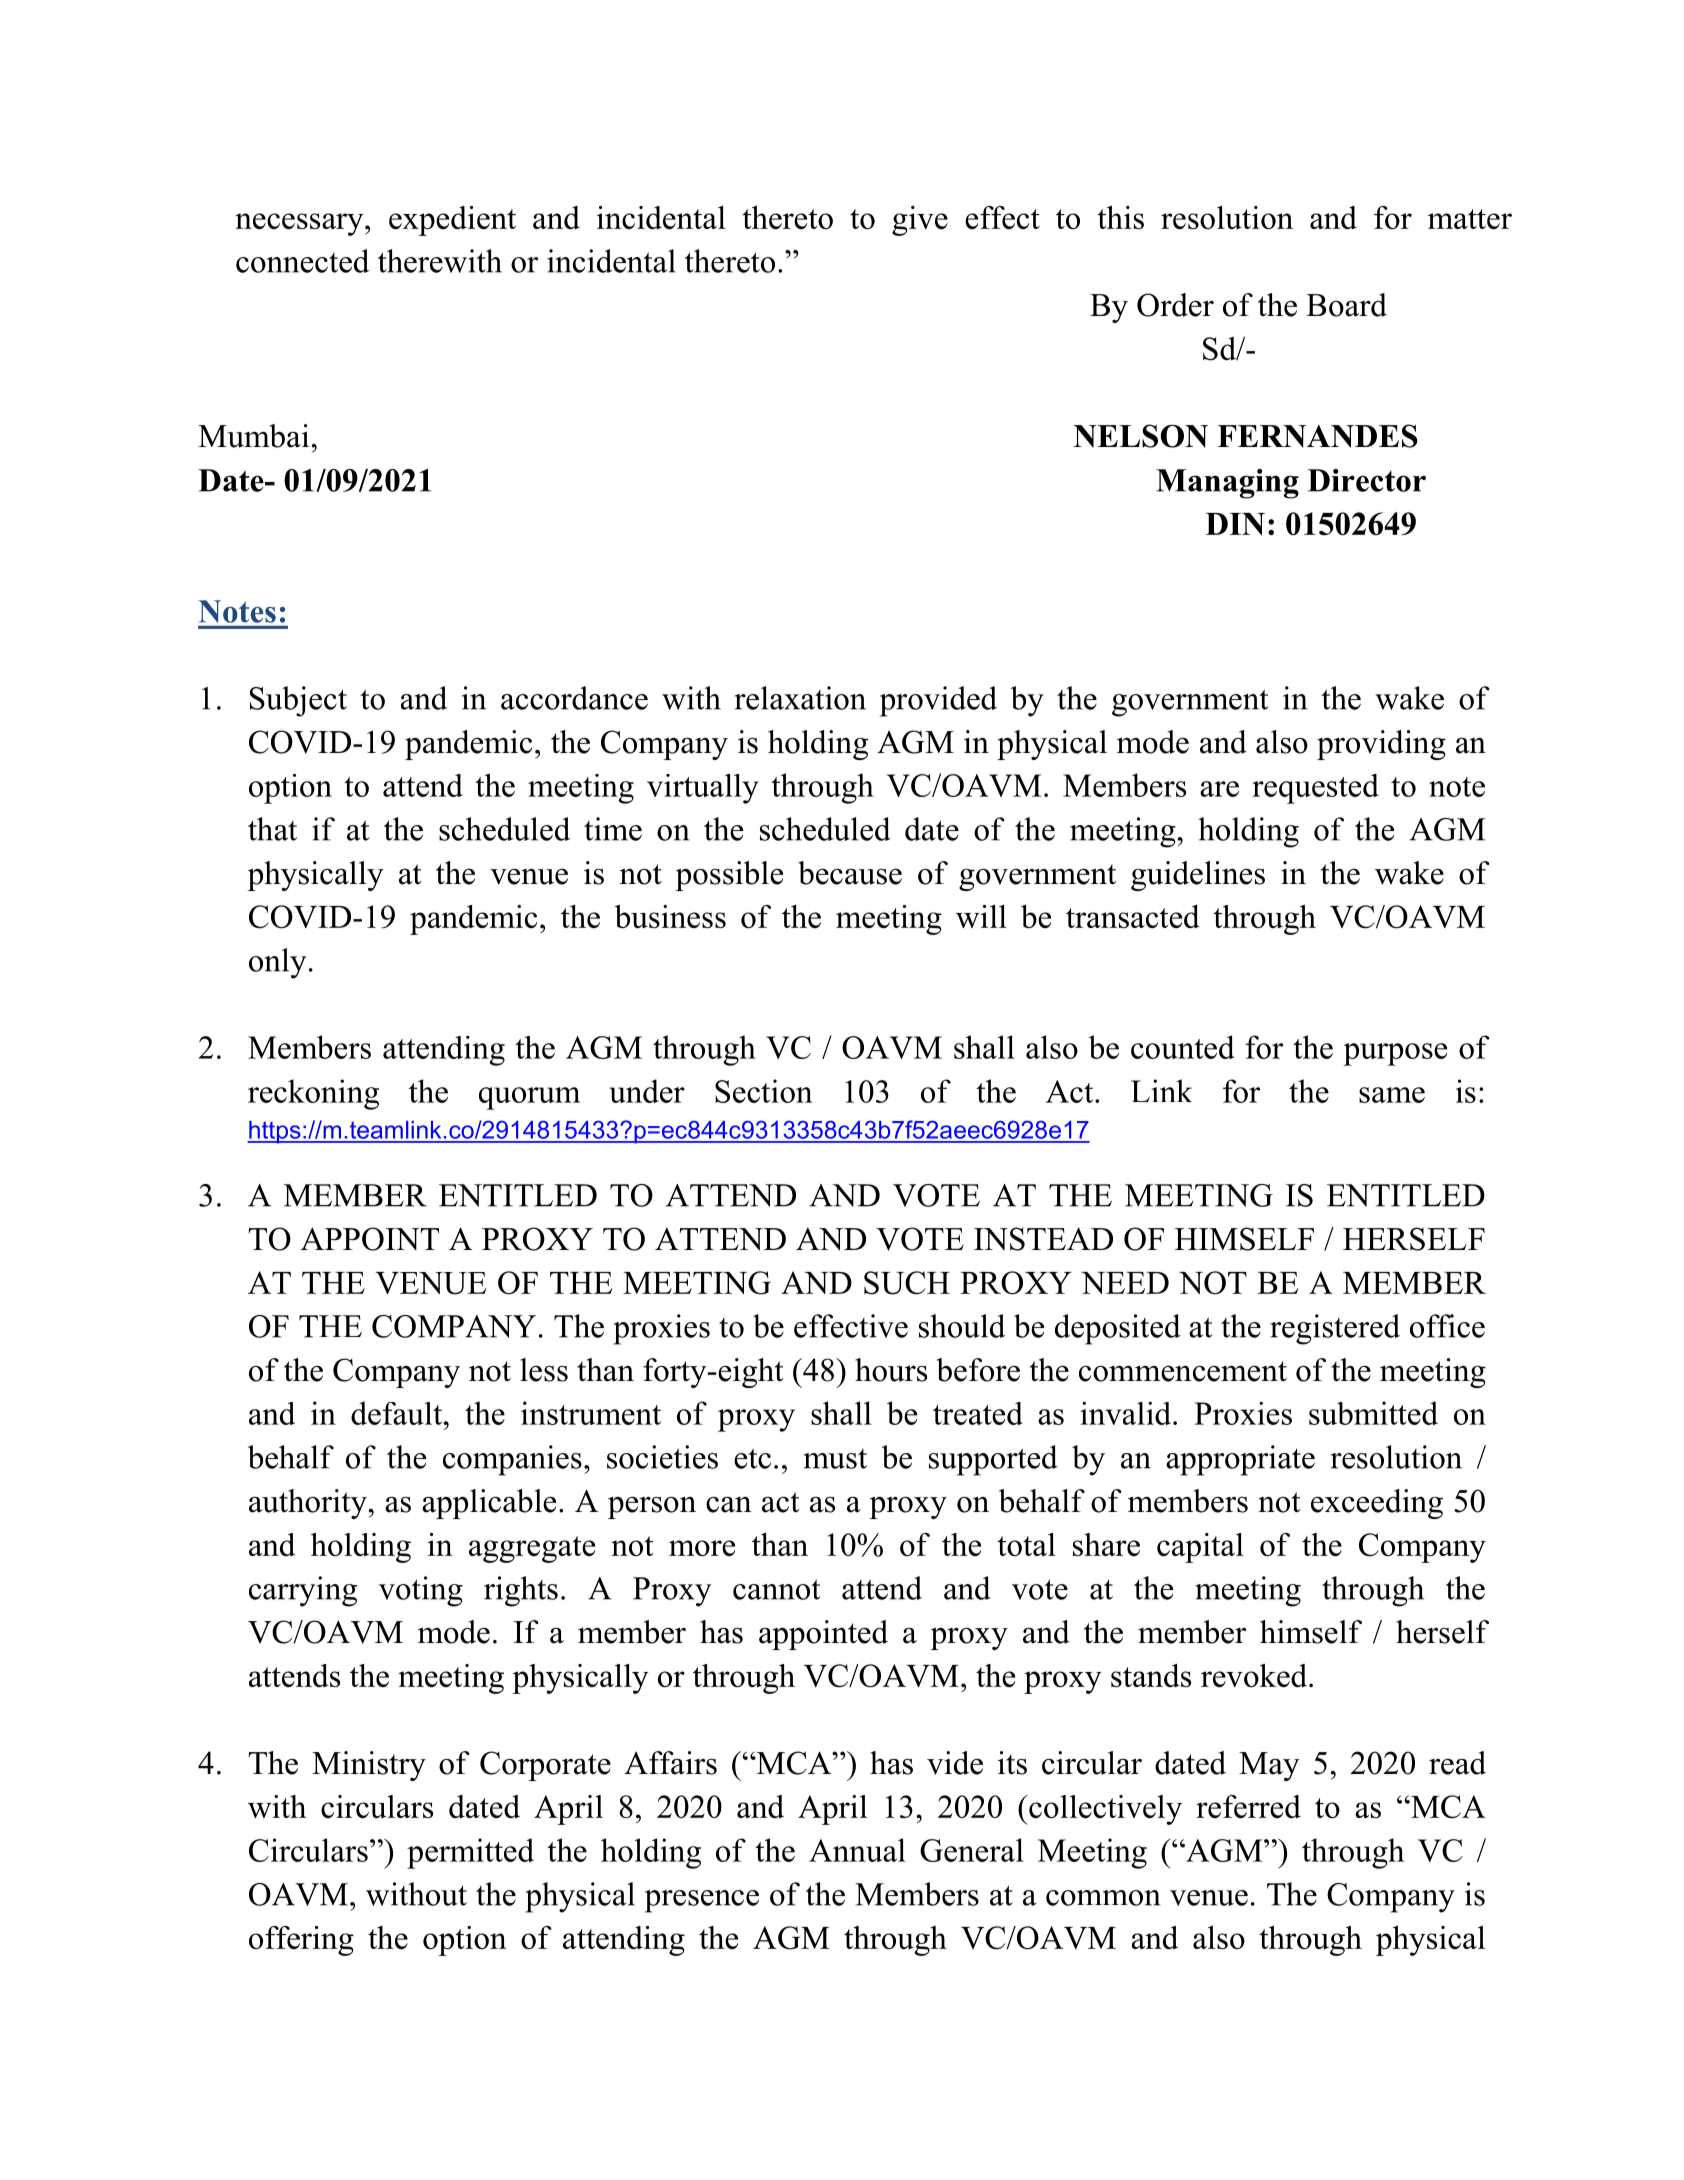  What do you see at coordinates (920, 221) in the screenshot?
I see `give` at bounding box center [920, 221].
